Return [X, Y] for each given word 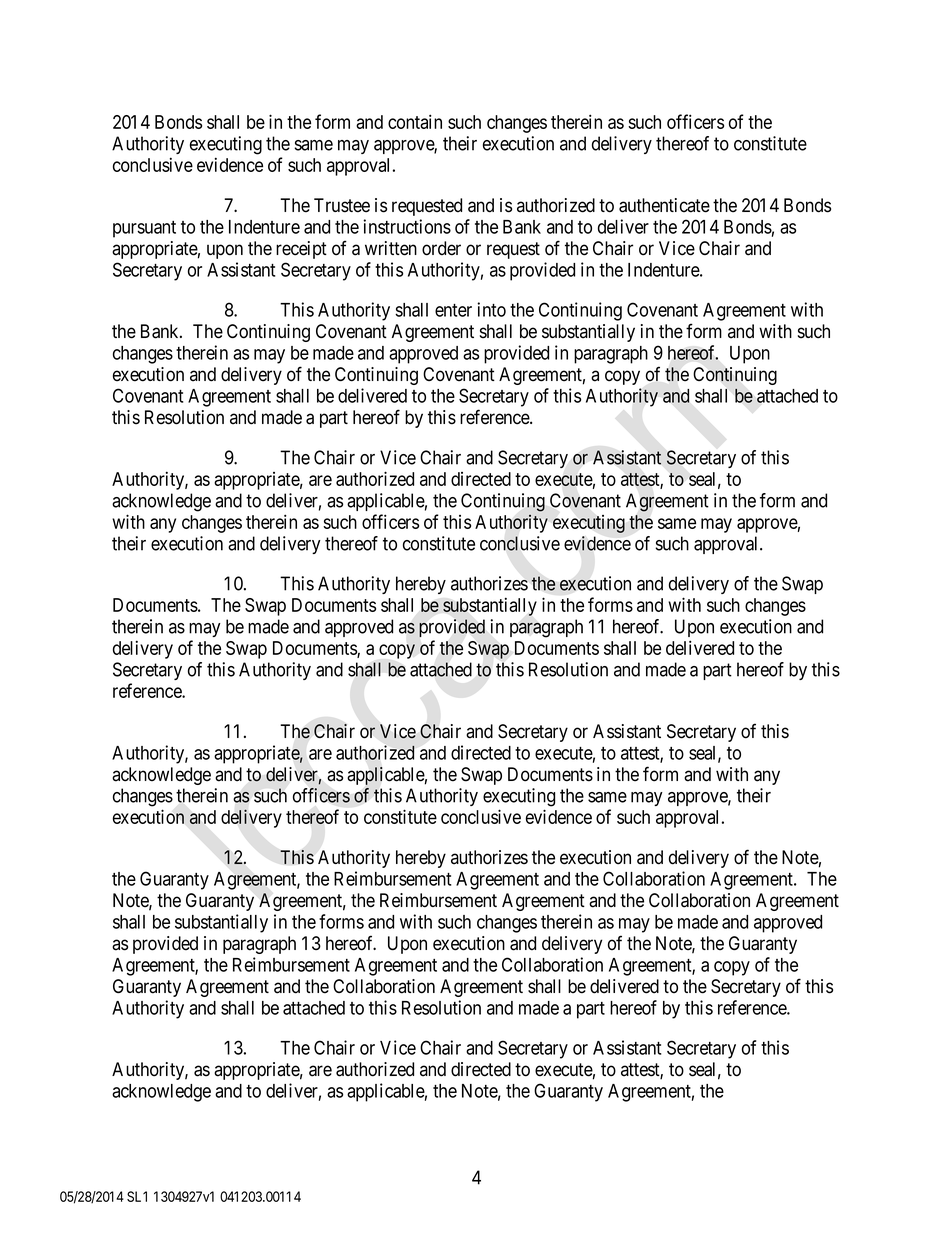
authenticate [664, 205]
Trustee [342, 205]
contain [415, 121]
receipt [301, 250]
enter [453, 310]
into [491, 309]
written [391, 248]
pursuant [144, 229]
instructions [407, 226]
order [441, 248]
